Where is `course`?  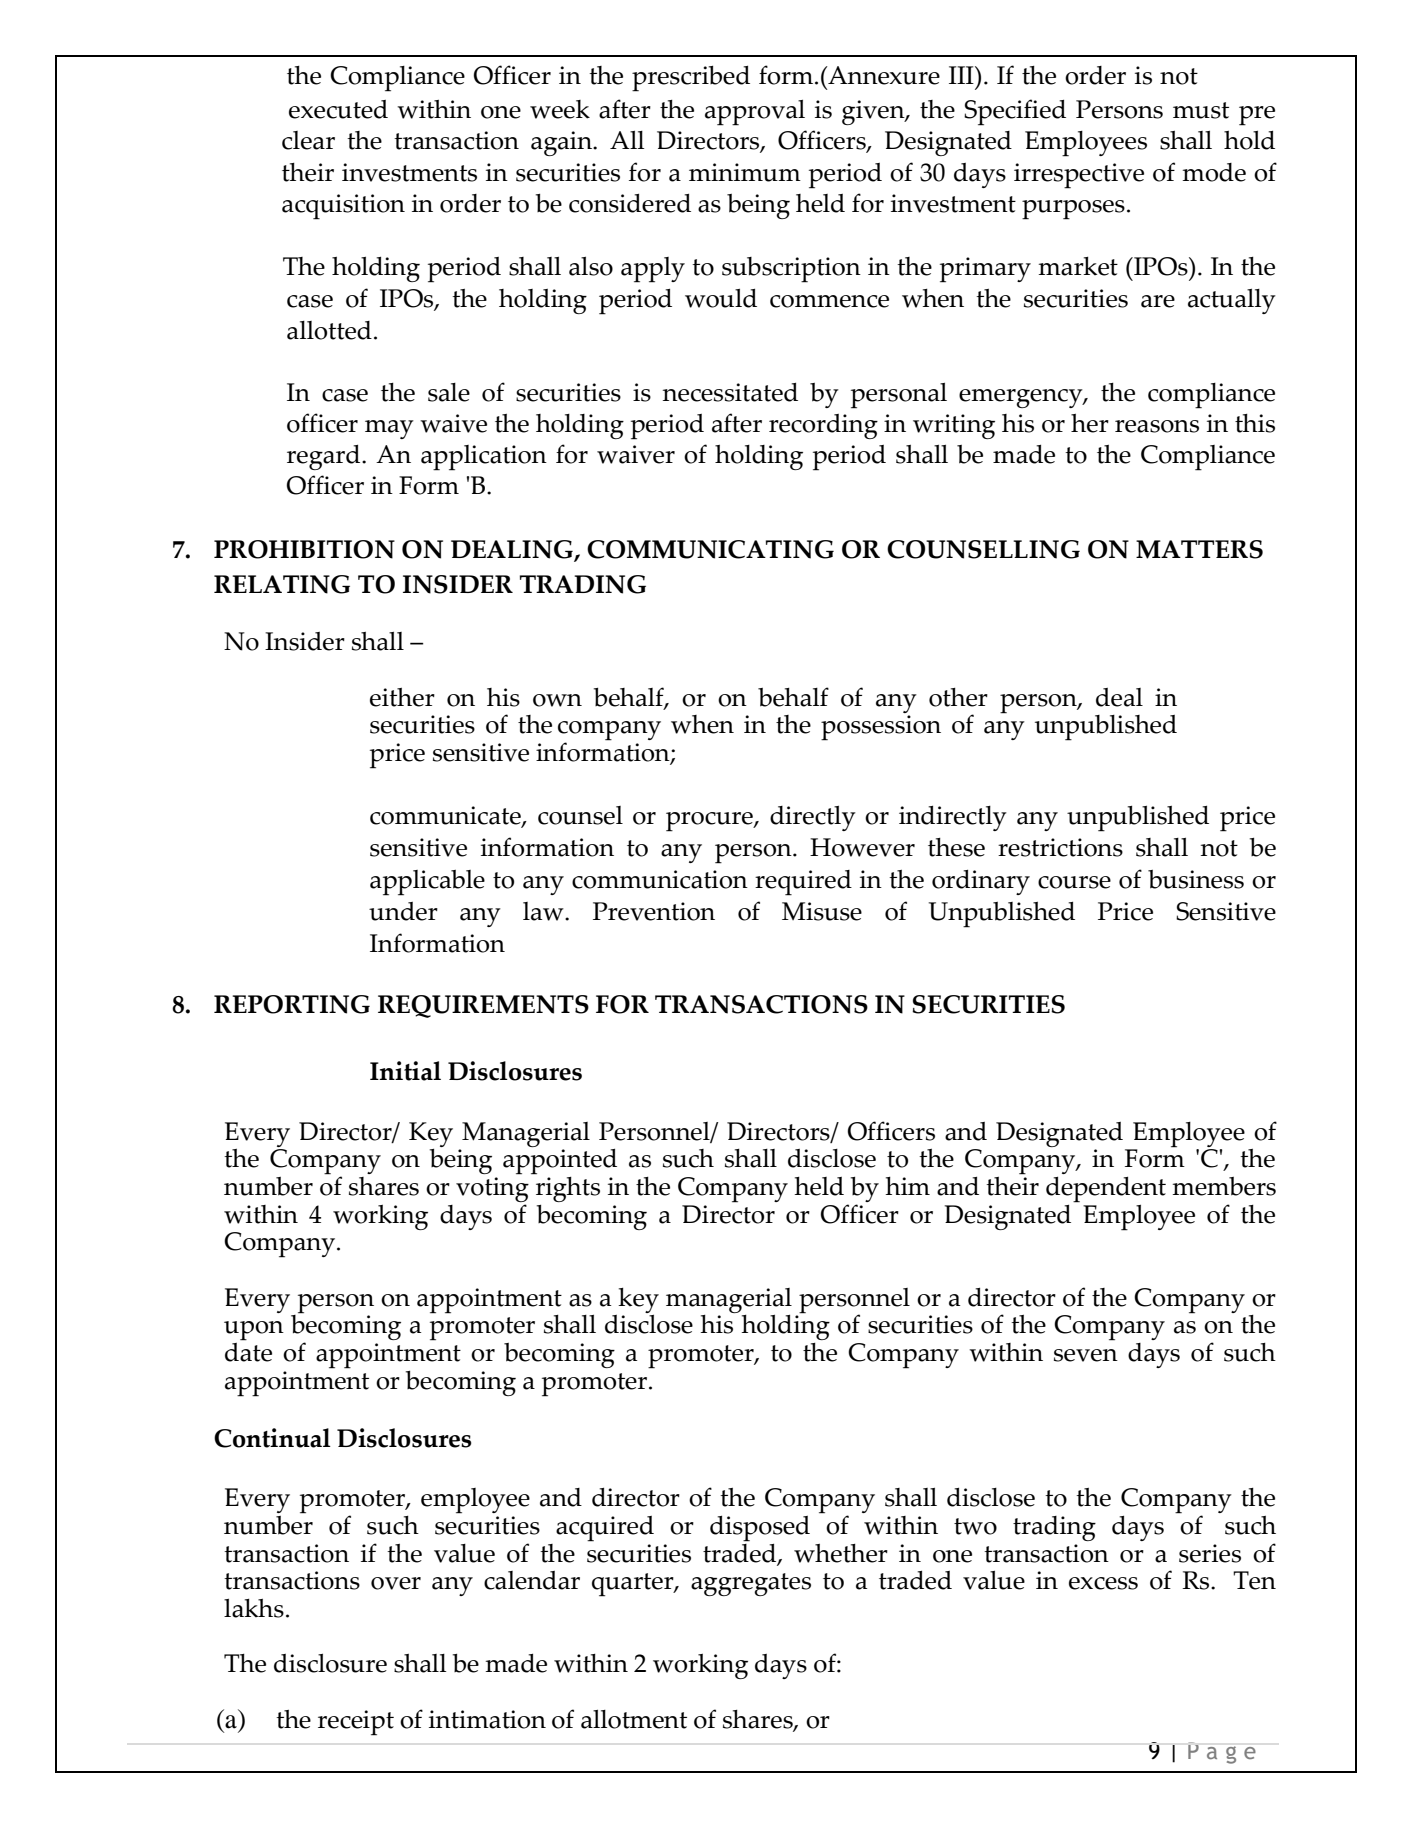
course is located at coordinates (1074, 882).
